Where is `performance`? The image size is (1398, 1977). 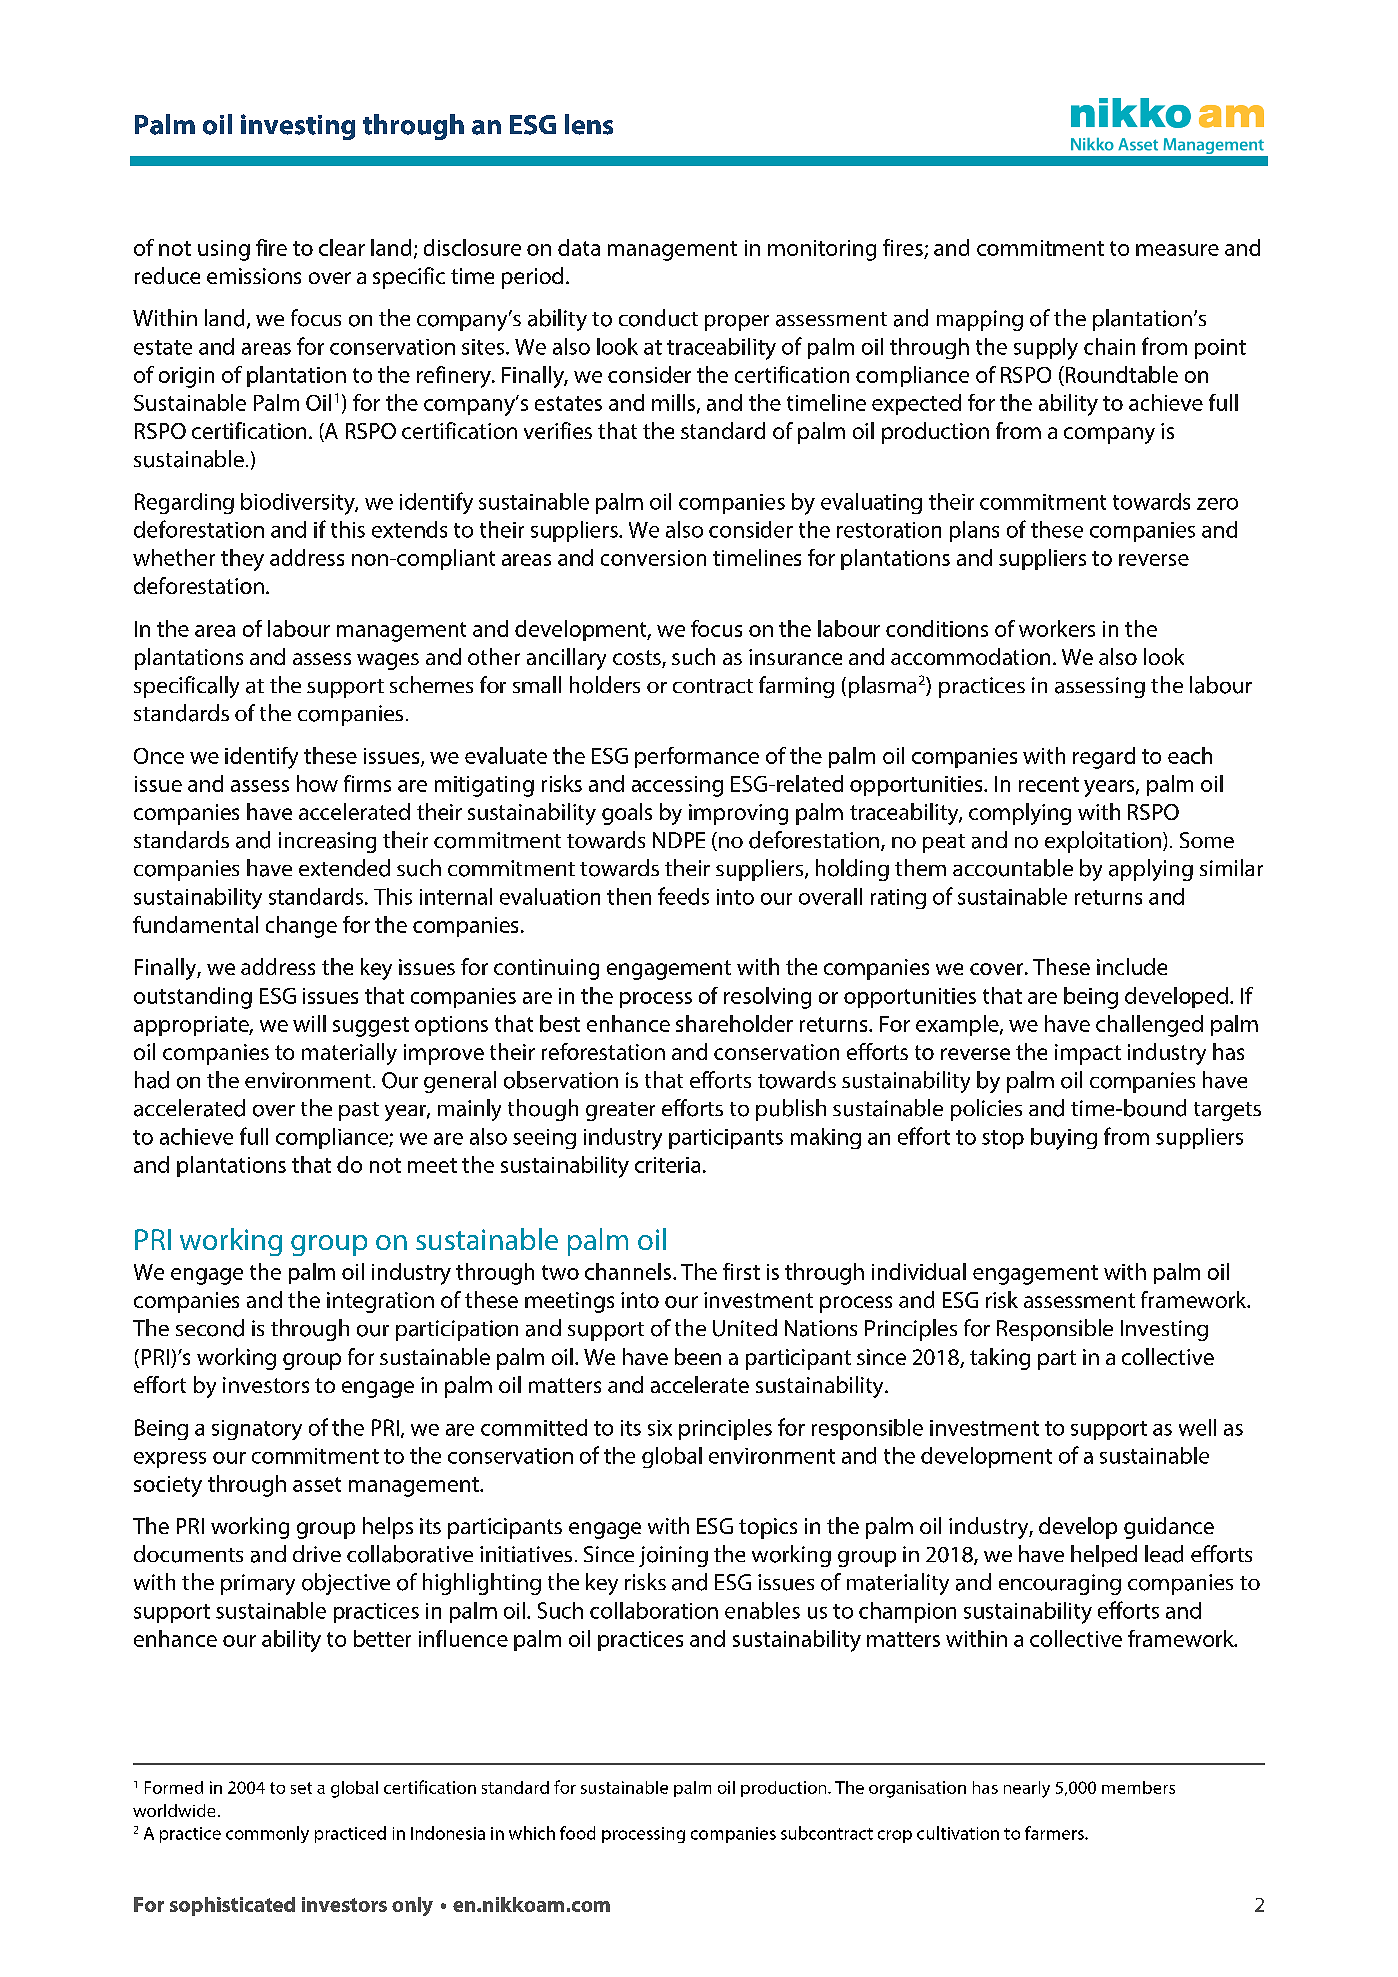 performance is located at coordinates (697, 757).
